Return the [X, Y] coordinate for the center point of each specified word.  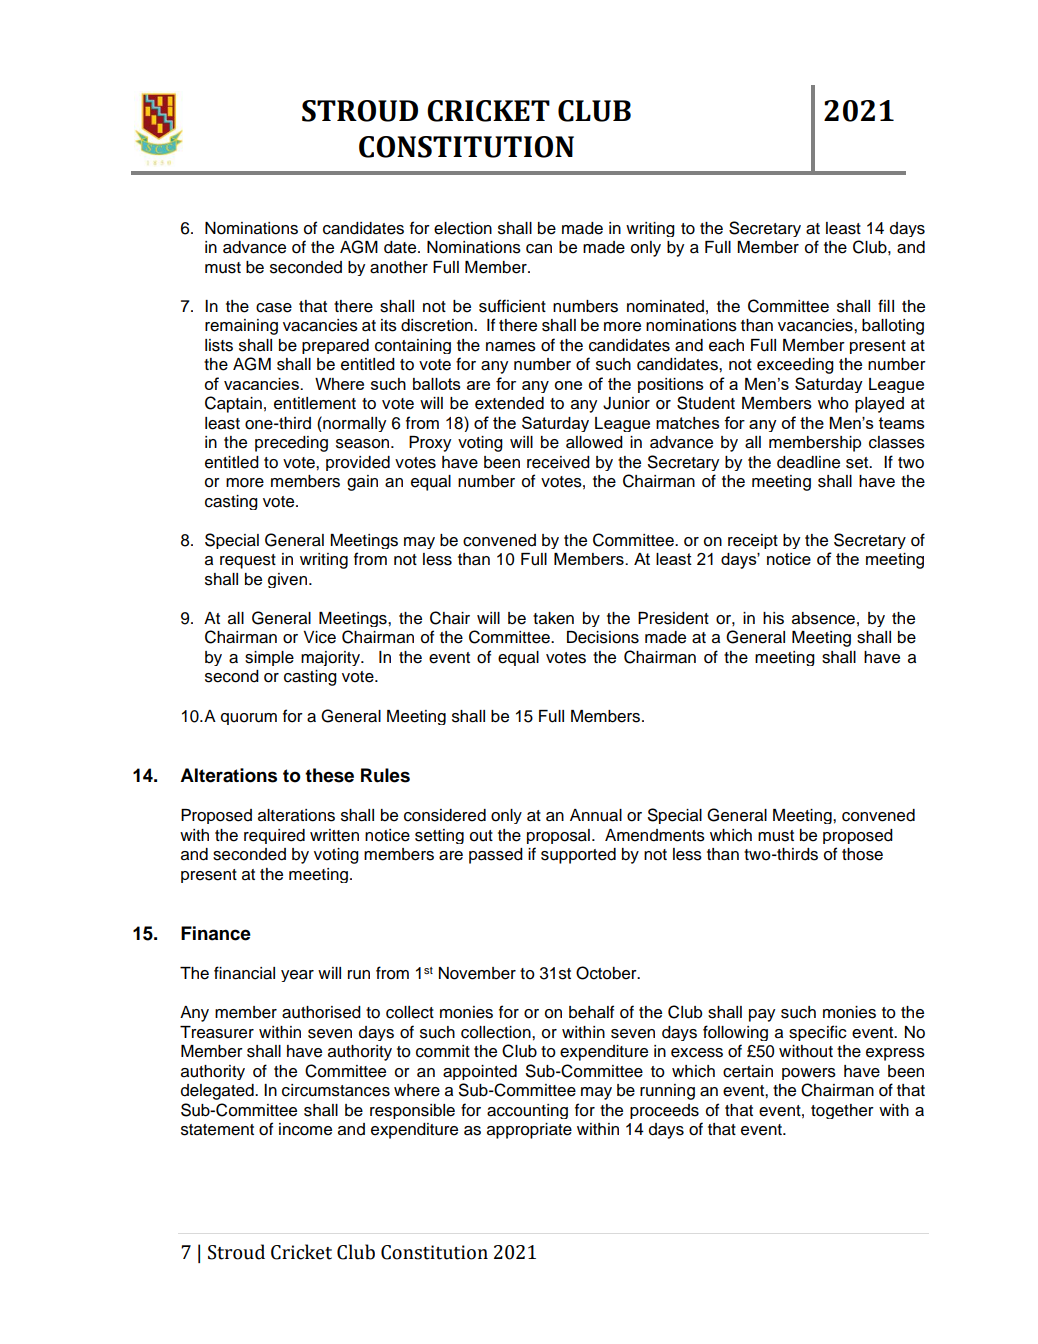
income [305, 1129]
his [773, 618]
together [842, 1111]
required [274, 836]
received [558, 462]
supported [578, 856]
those [862, 854]
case [274, 308]
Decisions [603, 637]
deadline [808, 462]
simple [269, 658]
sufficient [512, 306]
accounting [527, 1111]
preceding [291, 444]
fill [886, 305]
